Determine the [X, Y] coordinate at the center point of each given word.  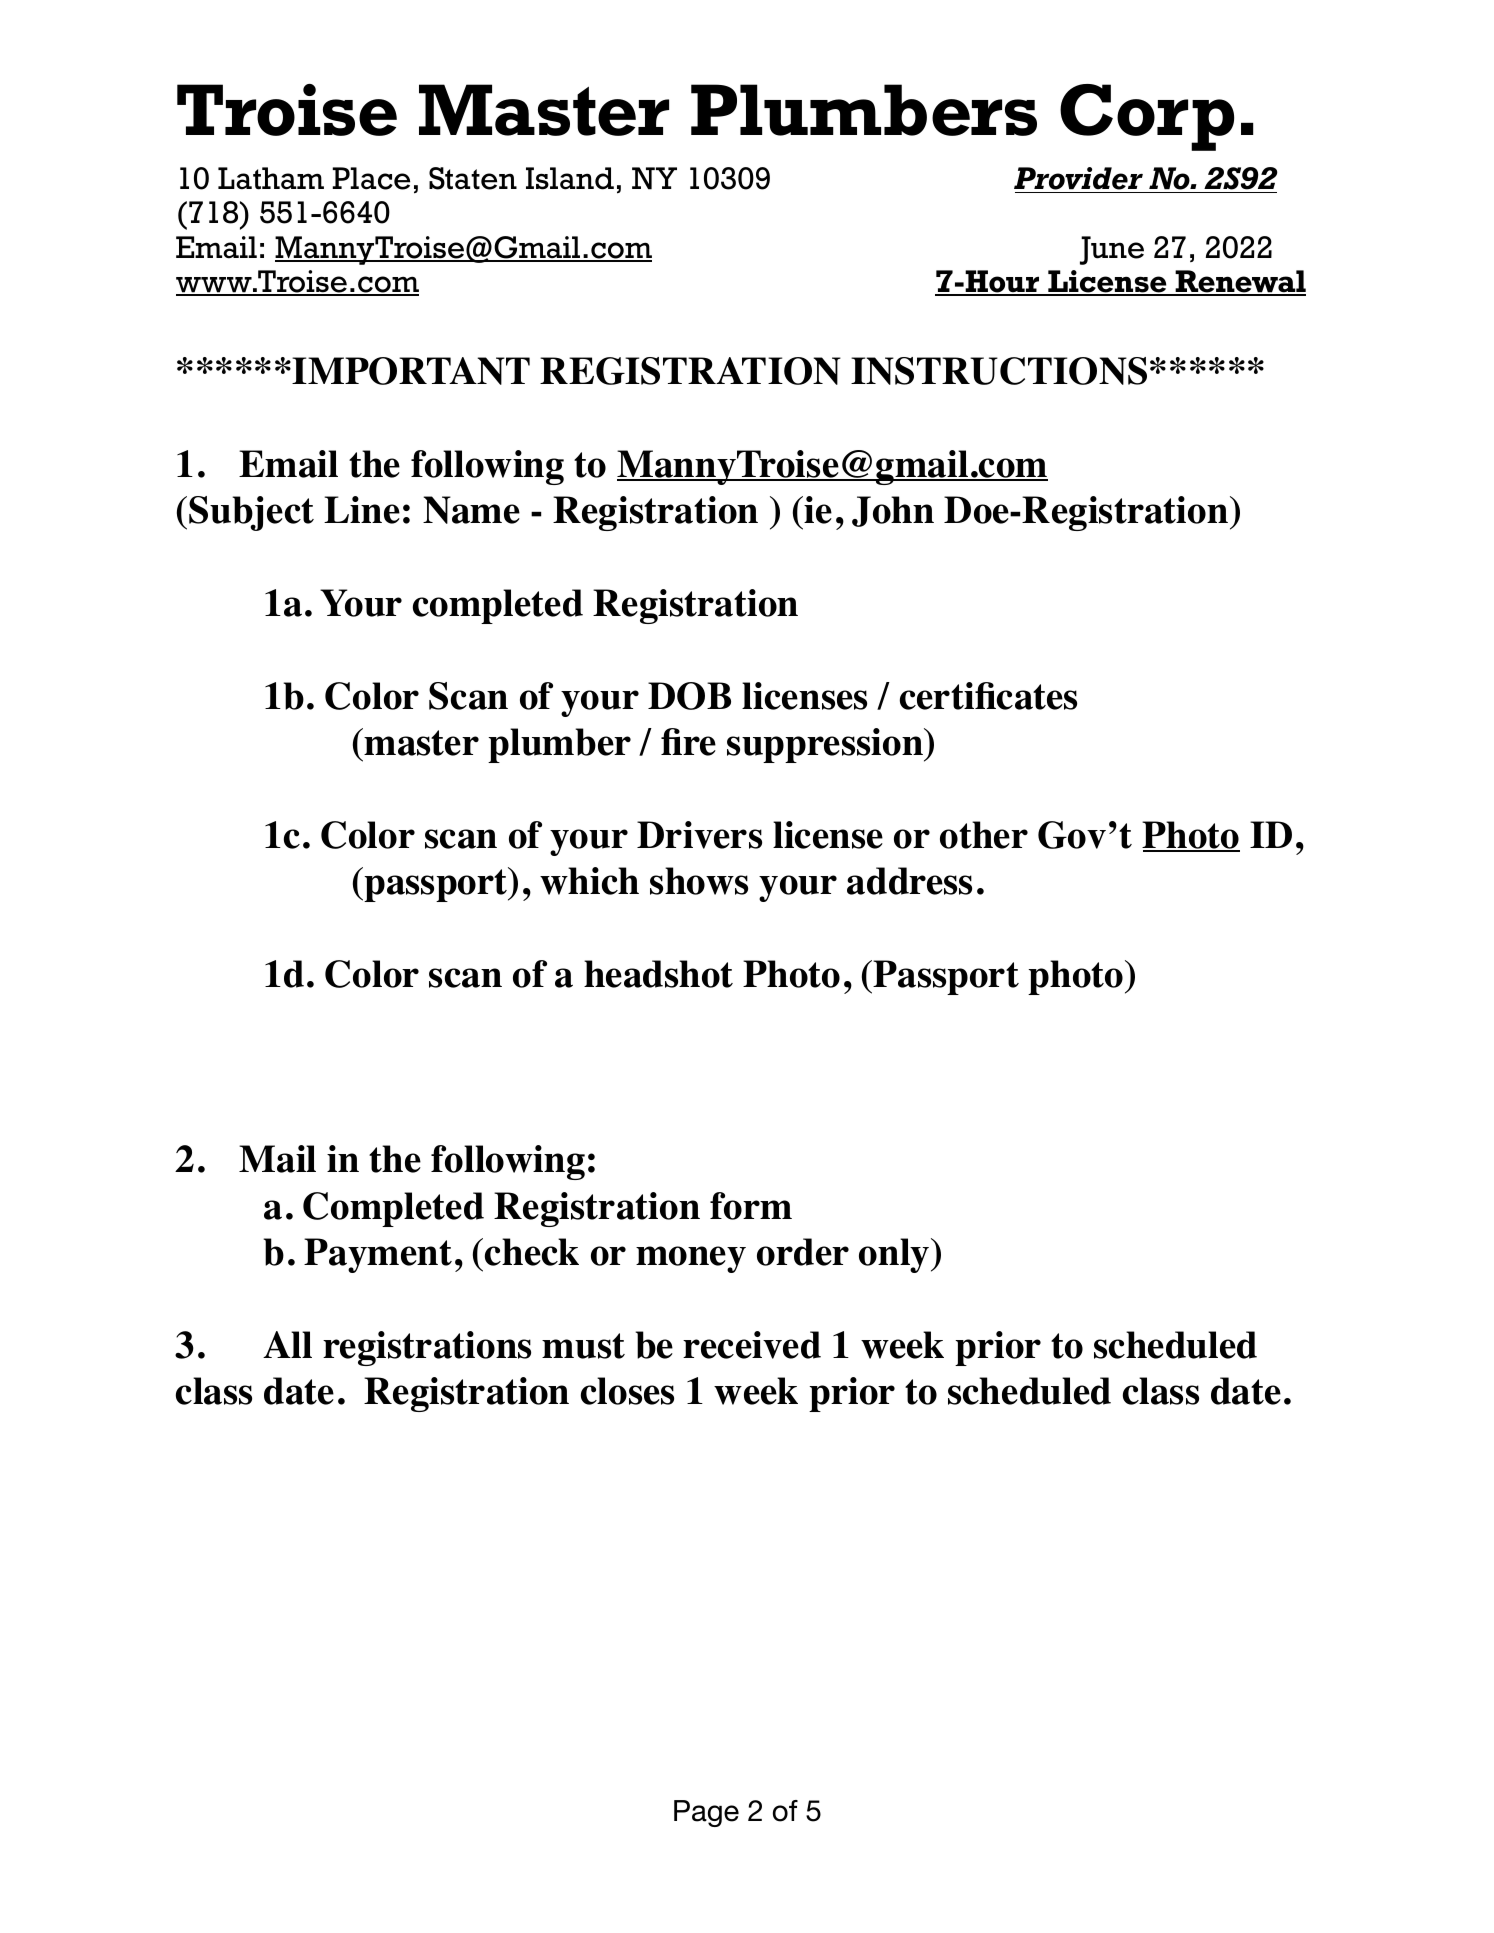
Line [362, 510]
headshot [658, 974]
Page [706, 1813]
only [895, 1255]
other [984, 835]
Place [371, 178]
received [752, 1345]
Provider [1079, 180]
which [589, 881]
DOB [689, 696]
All [287, 1344]
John [893, 511]
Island [570, 178]
